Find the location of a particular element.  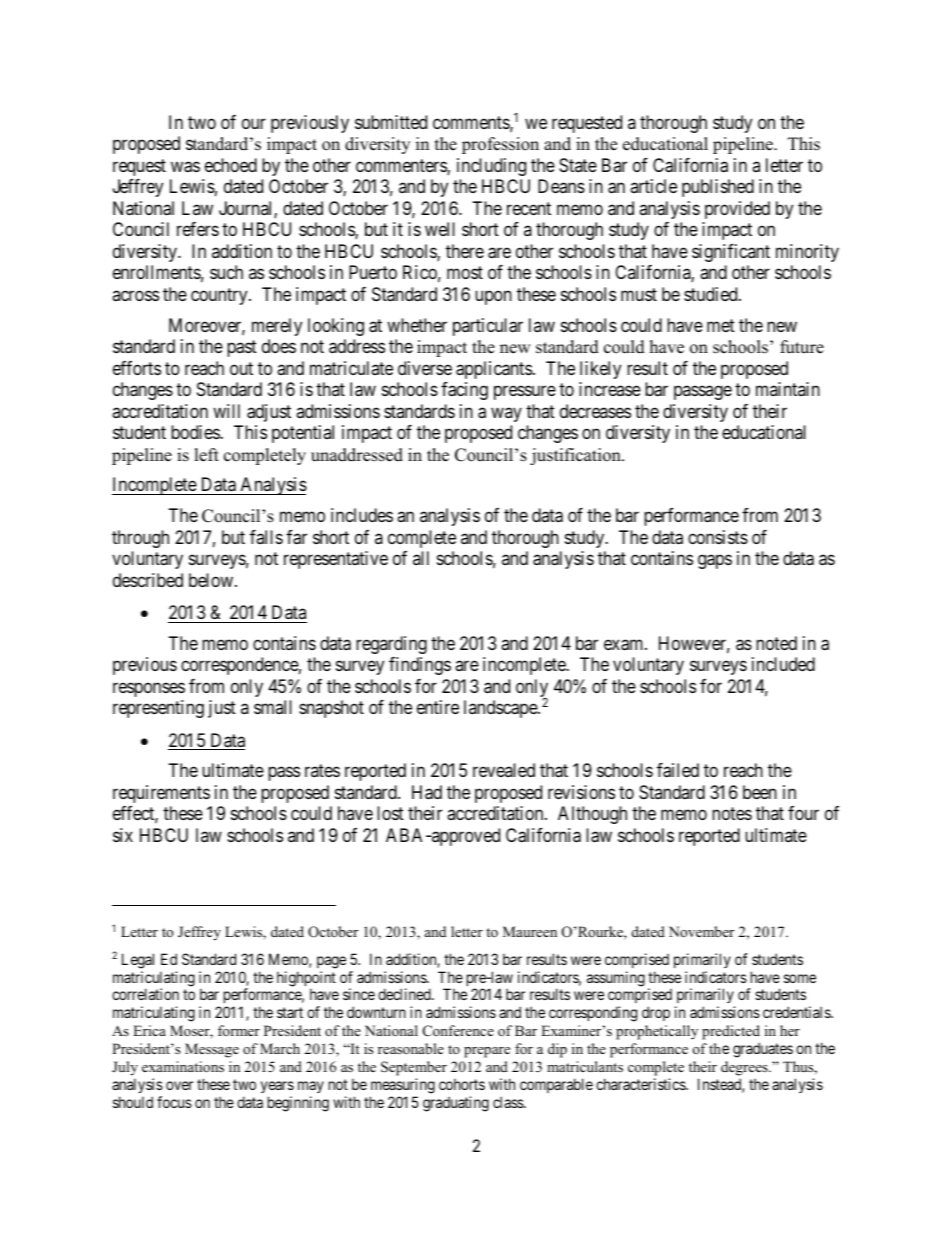

maintain is located at coordinates (788, 389).
